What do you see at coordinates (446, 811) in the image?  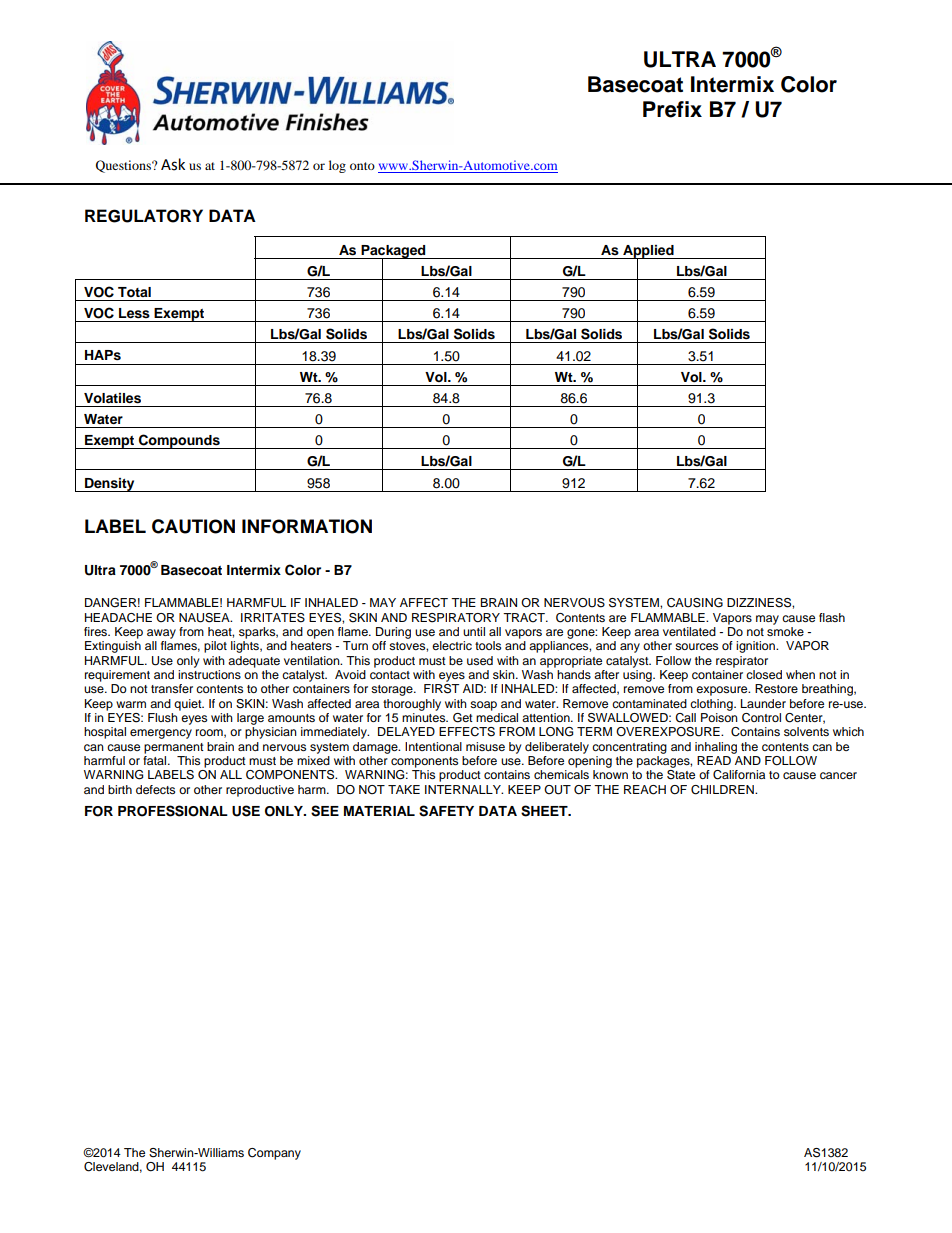 I see `SAFETY` at bounding box center [446, 811].
